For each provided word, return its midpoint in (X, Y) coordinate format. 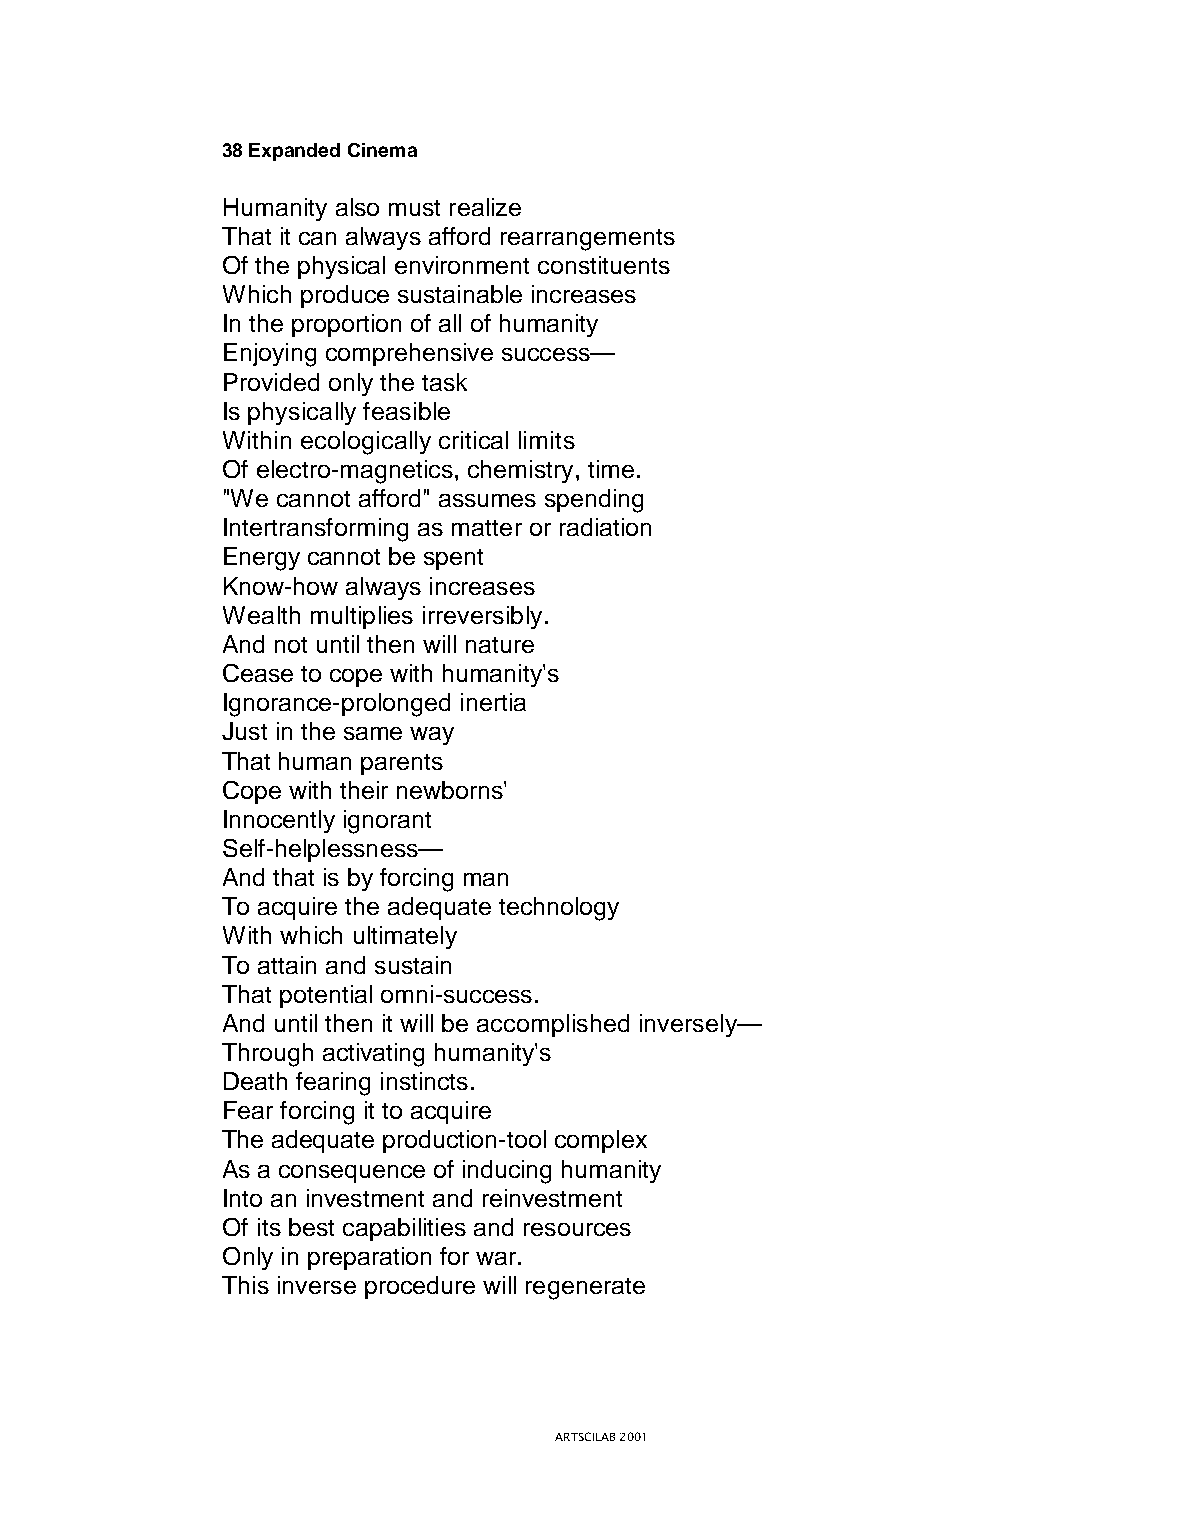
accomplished (553, 1025)
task (444, 382)
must (414, 208)
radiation (605, 527)
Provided (271, 382)
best (311, 1227)
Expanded (294, 152)
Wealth (261, 615)
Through (267, 1055)
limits (547, 440)
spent (453, 559)
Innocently (279, 821)
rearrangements (588, 240)
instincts (424, 1081)
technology (559, 909)
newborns (451, 790)
